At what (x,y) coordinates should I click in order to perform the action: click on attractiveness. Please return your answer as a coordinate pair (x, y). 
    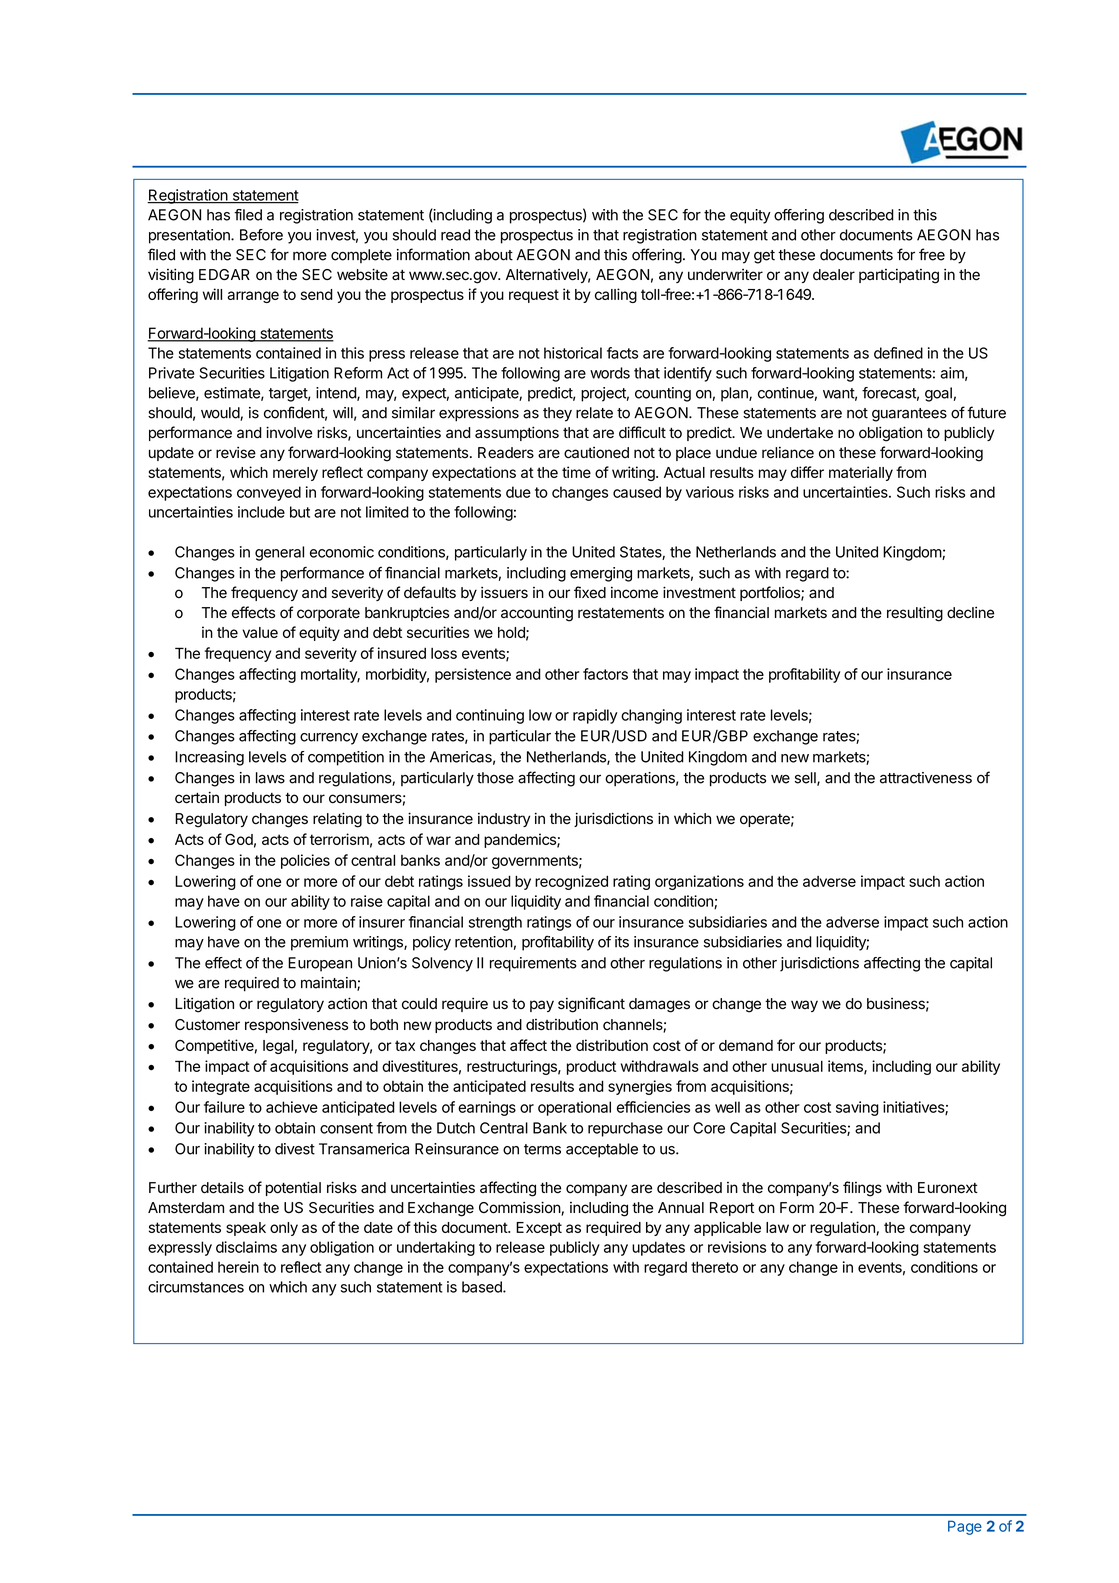
    Looking at the image, I should click on (926, 778).
